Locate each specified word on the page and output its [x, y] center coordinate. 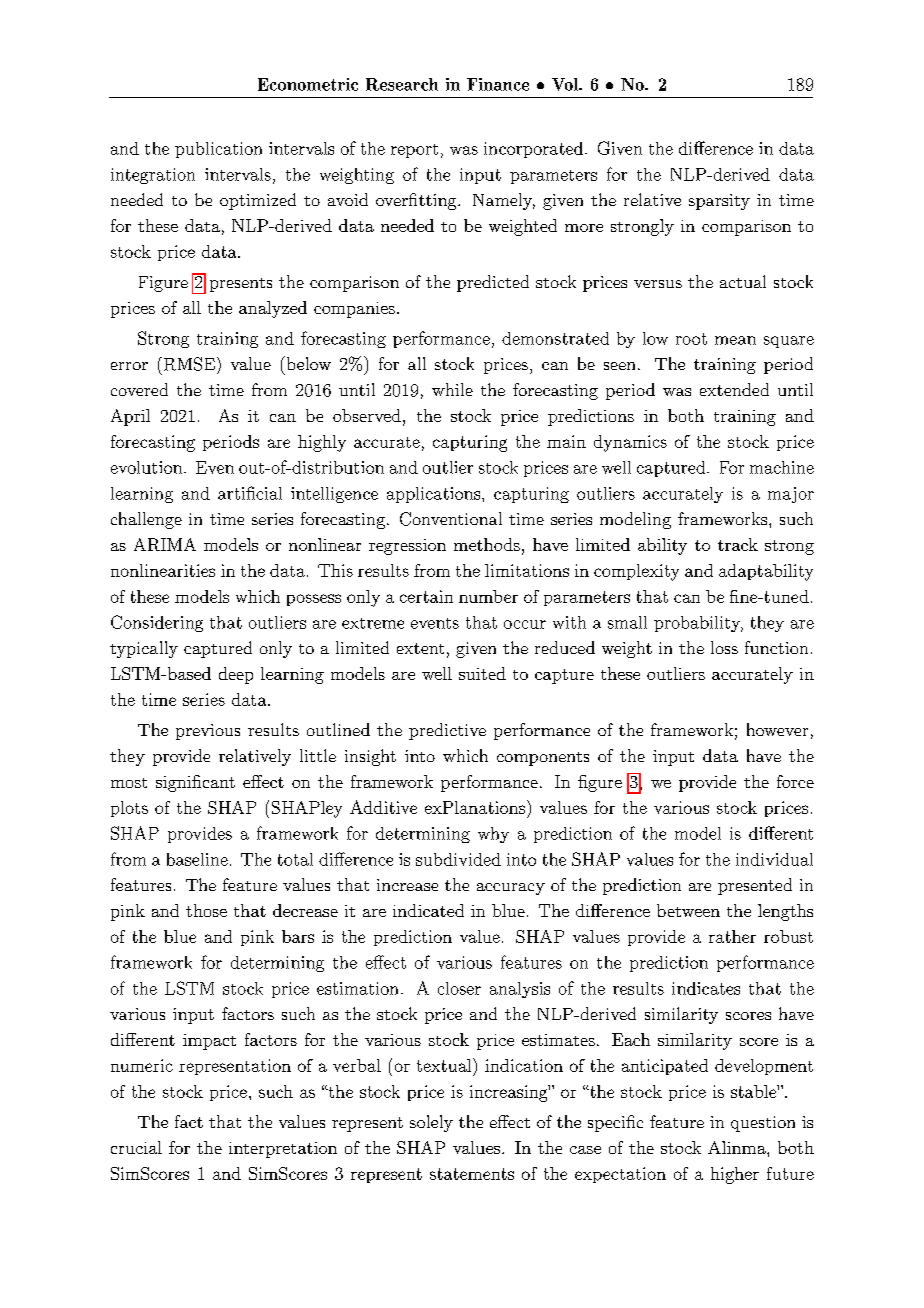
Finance [498, 84]
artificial [250, 493]
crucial [136, 1147]
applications [433, 495]
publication [218, 150]
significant [195, 783]
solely [431, 1123]
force [795, 781]
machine [782, 467]
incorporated [533, 150]
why [493, 835]
